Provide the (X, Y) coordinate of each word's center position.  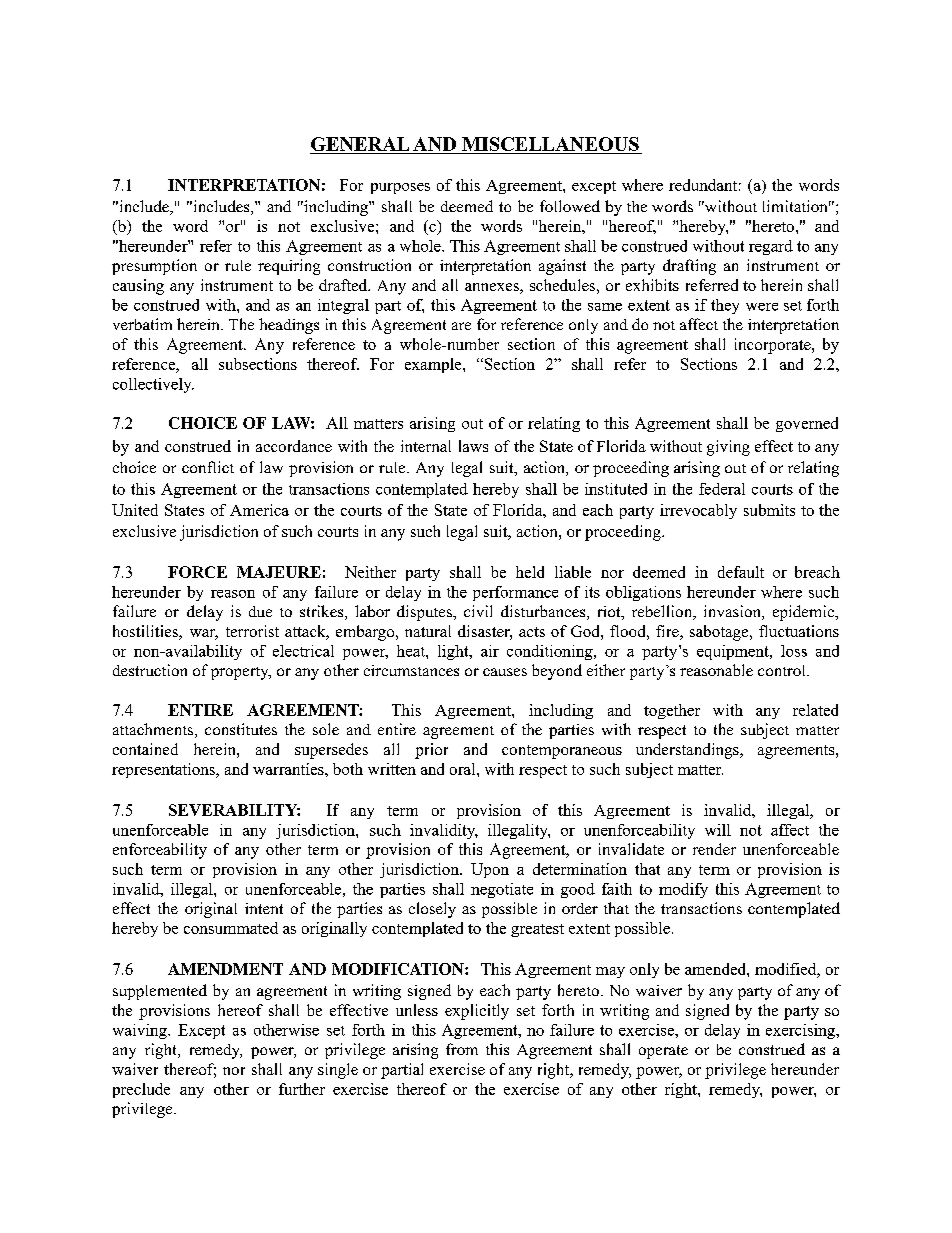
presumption (154, 267)
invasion (733, 612)
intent (264, 908)
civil (478, 611)
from (462, 1049)
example (434, 365)
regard (771, 247)
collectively (153, 385)
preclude (141, 1090)
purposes (400, 188)
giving (728, 448)
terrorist (252, 631)
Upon (490, 870)
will (718, 830)
